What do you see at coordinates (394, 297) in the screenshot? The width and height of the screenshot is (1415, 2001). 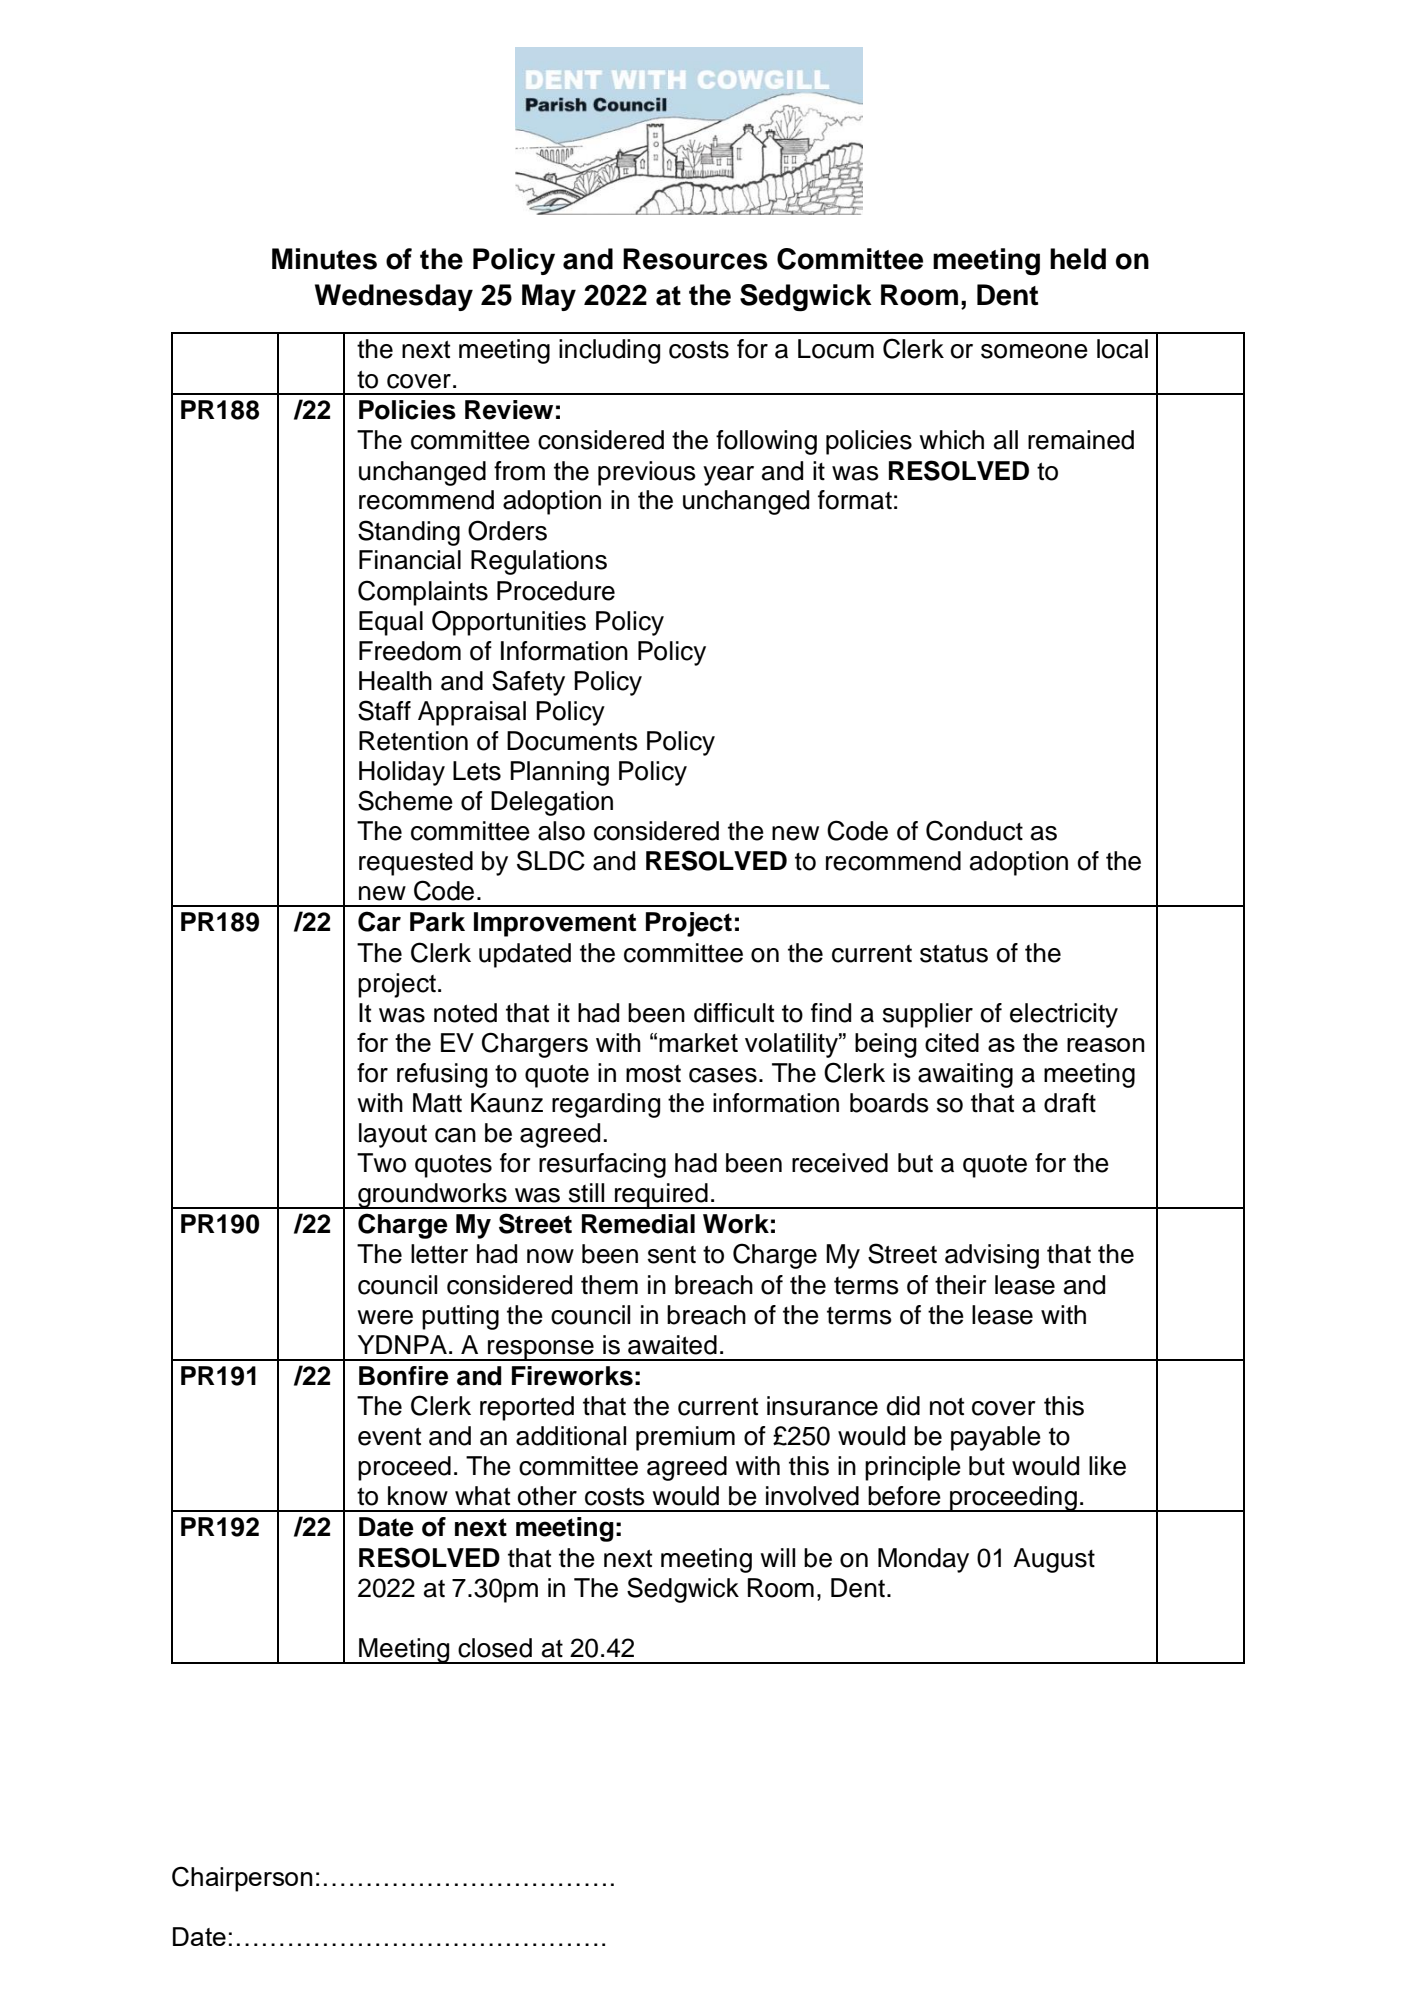 I see `Wednesday` at bounding box center [394, 297].
